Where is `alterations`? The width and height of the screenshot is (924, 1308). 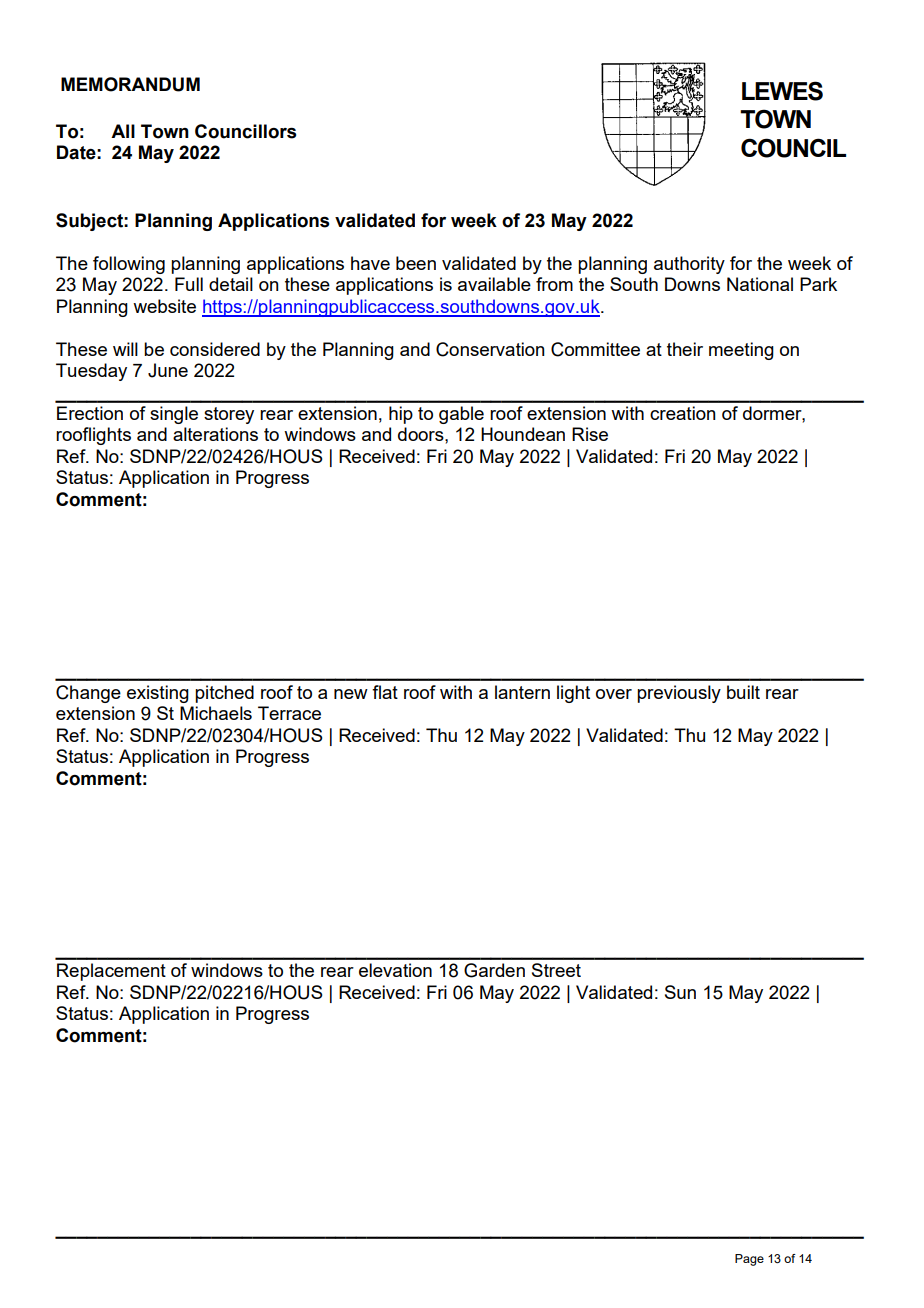
alterations is located at coordinates (215, 434).
